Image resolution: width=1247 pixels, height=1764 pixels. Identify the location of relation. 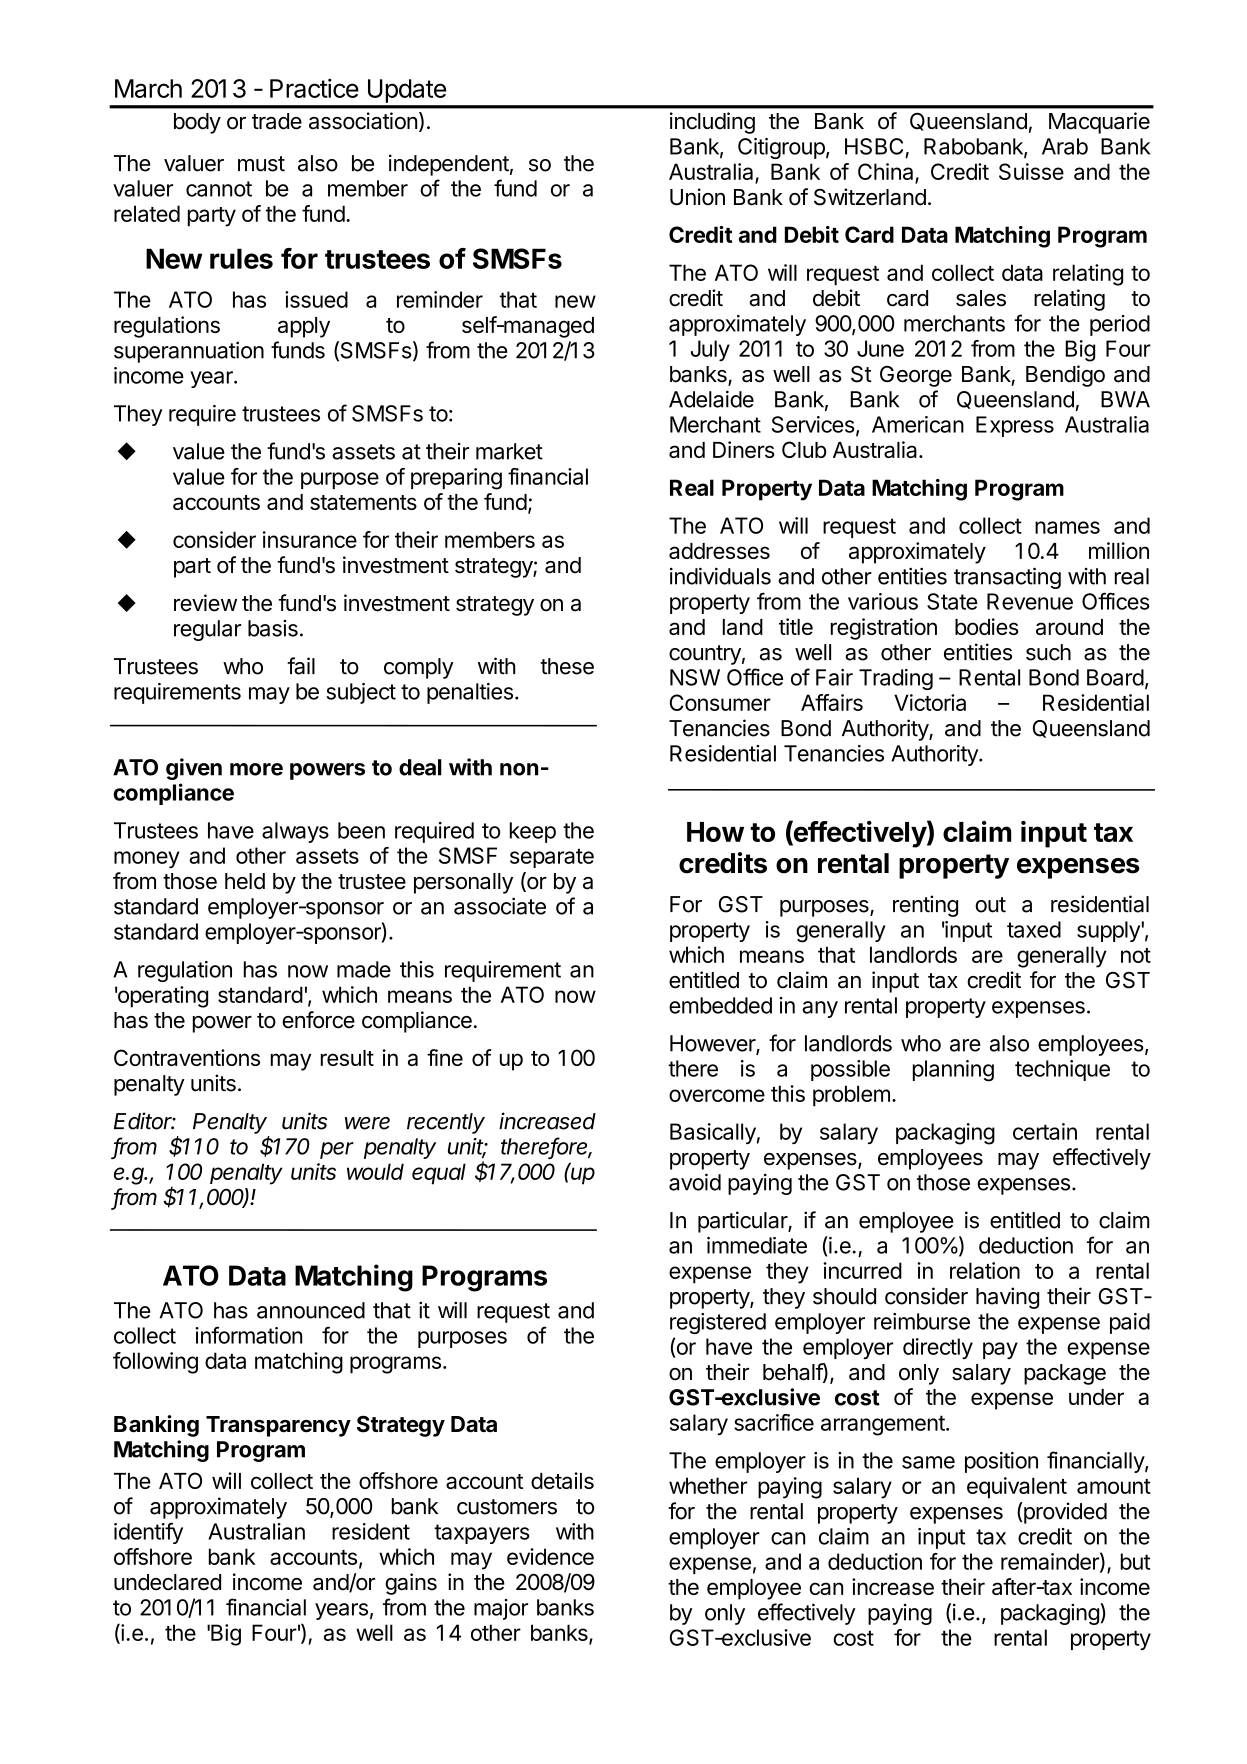
(985, 1270).
